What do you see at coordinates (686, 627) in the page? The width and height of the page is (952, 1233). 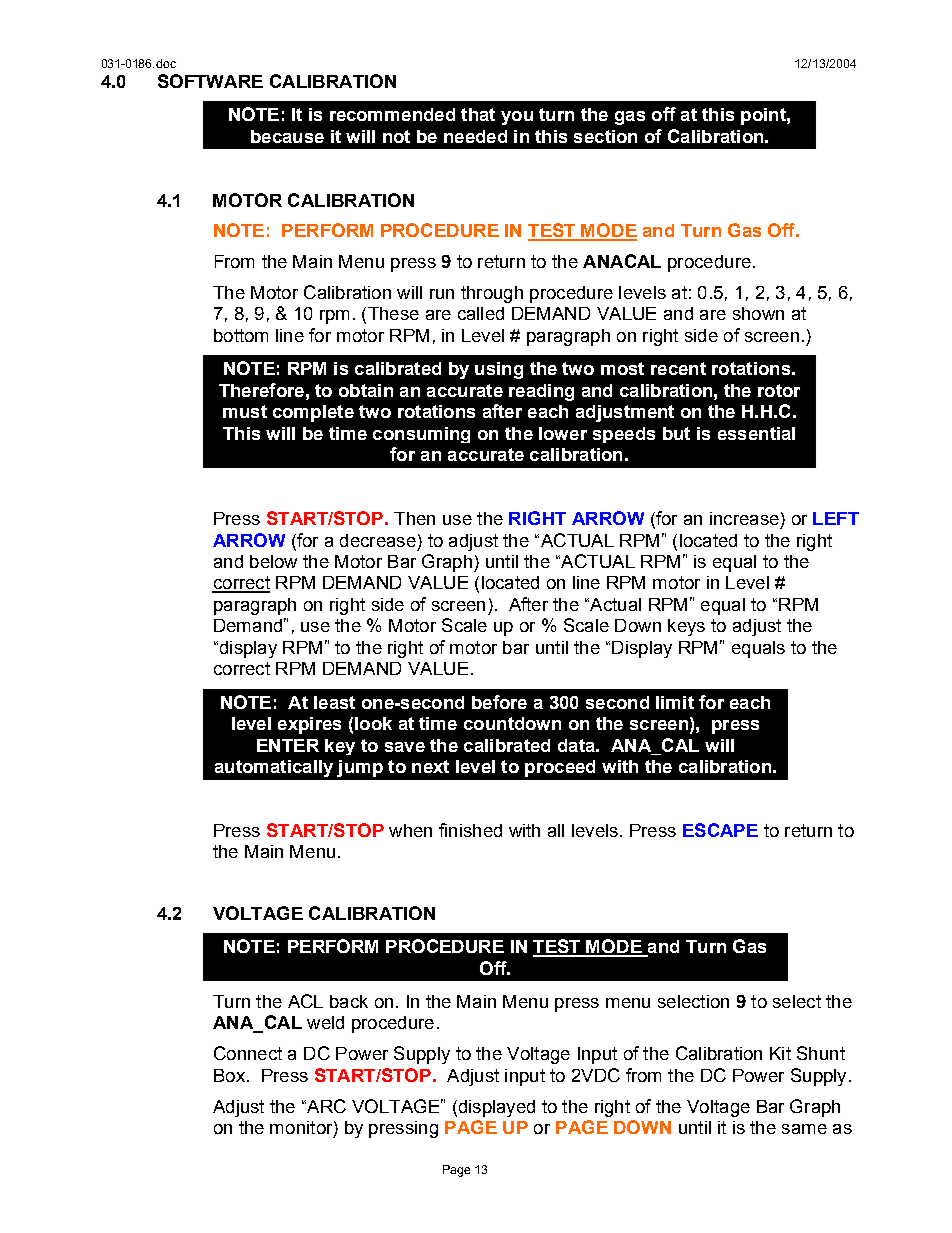 I see `keys` at bounding box center [686, 627].
